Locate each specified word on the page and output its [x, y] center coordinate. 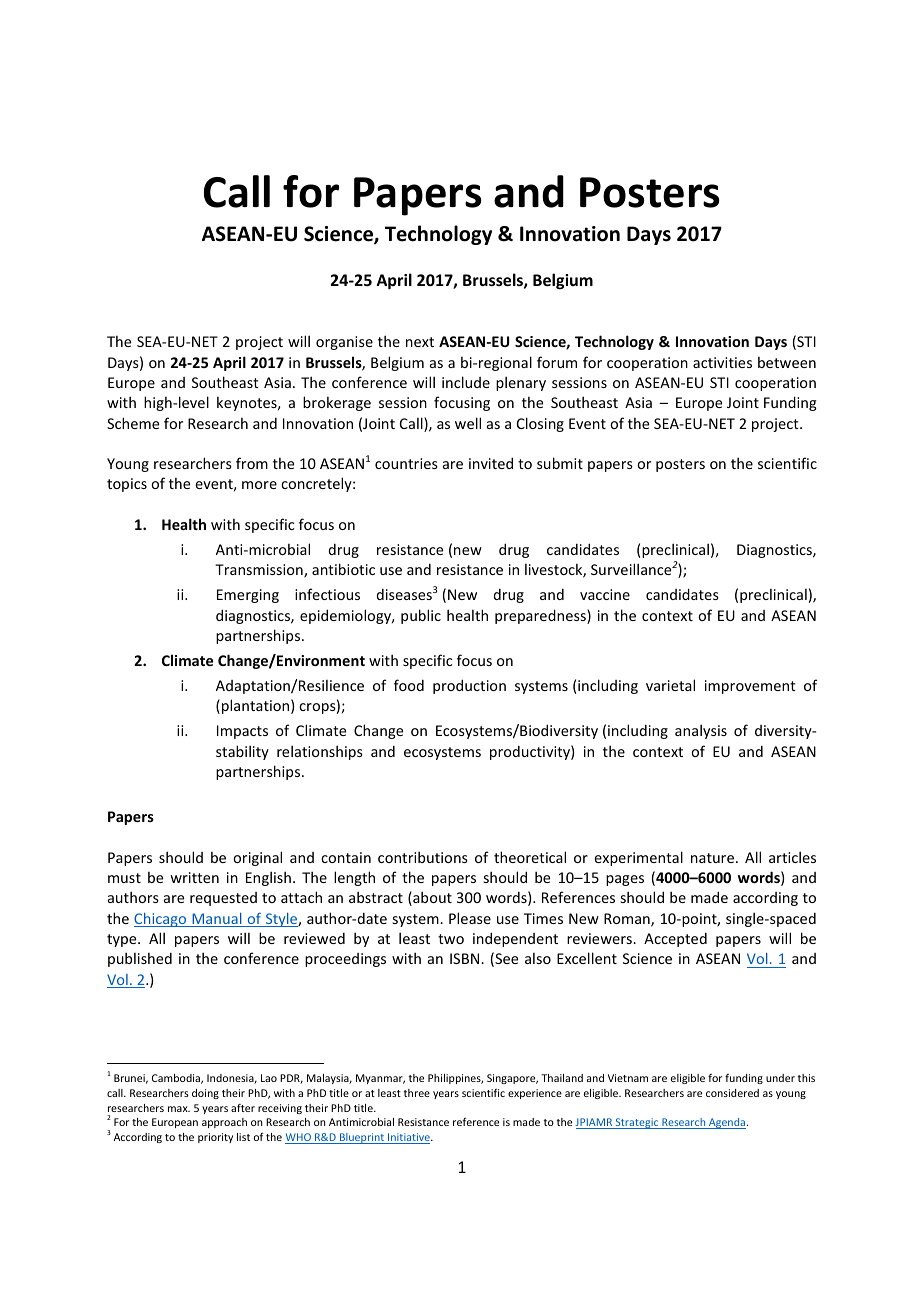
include [466, 382]
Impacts [242, 732]
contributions [423, 857]
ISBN [466, 958]
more [259, 485]
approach [224, 1123]
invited [491, 463]
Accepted [675, 940]
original [257, 858]
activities [722, 362]
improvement [750, 687]
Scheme [133, 423]
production [469, 686]
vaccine [605, 594]
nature [712, 858]
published [140, 959]
